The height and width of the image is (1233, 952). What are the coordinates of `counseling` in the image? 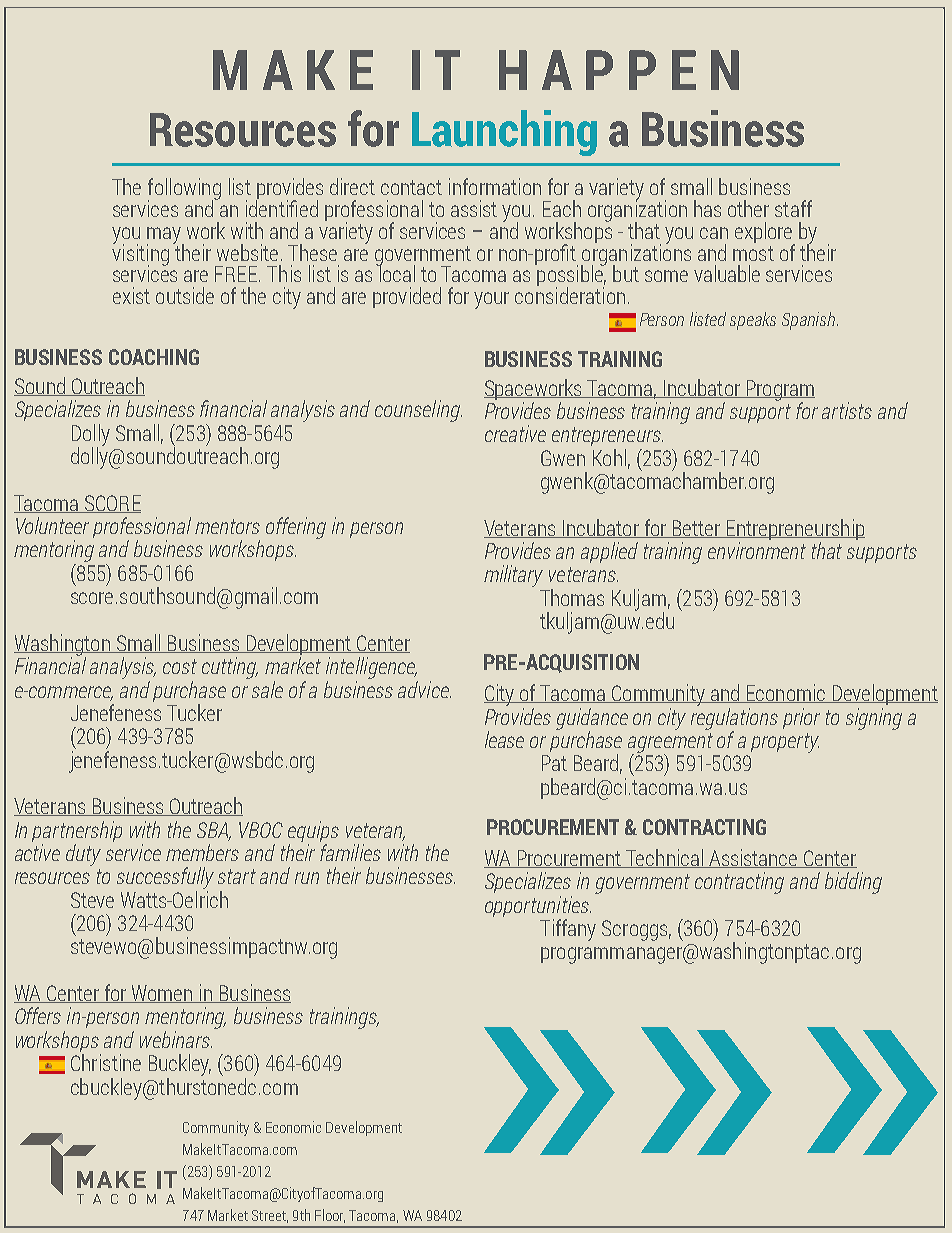 It's located at (418, 411).
